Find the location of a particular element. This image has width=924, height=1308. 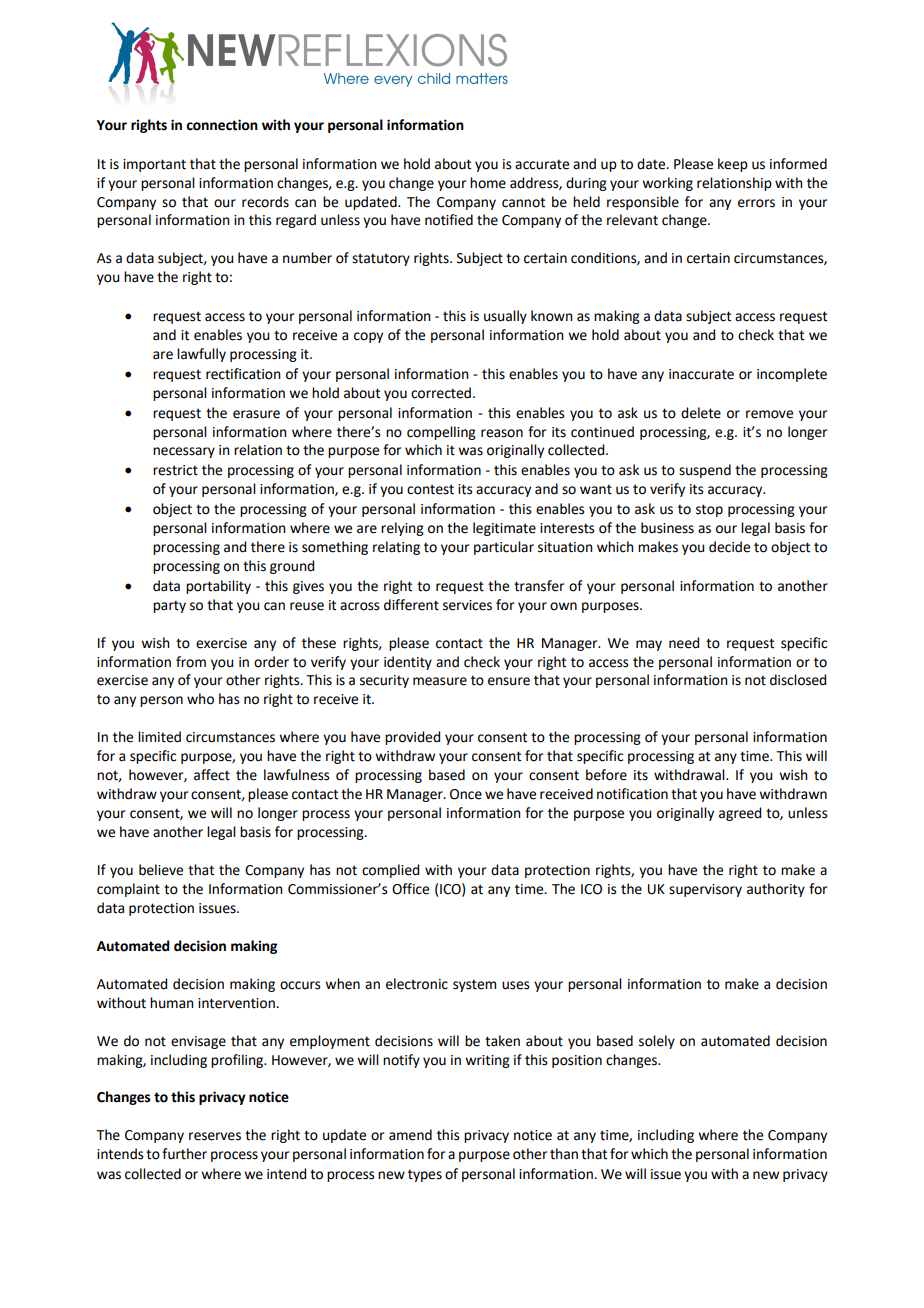

contest is located at coordinates (430, 489).
